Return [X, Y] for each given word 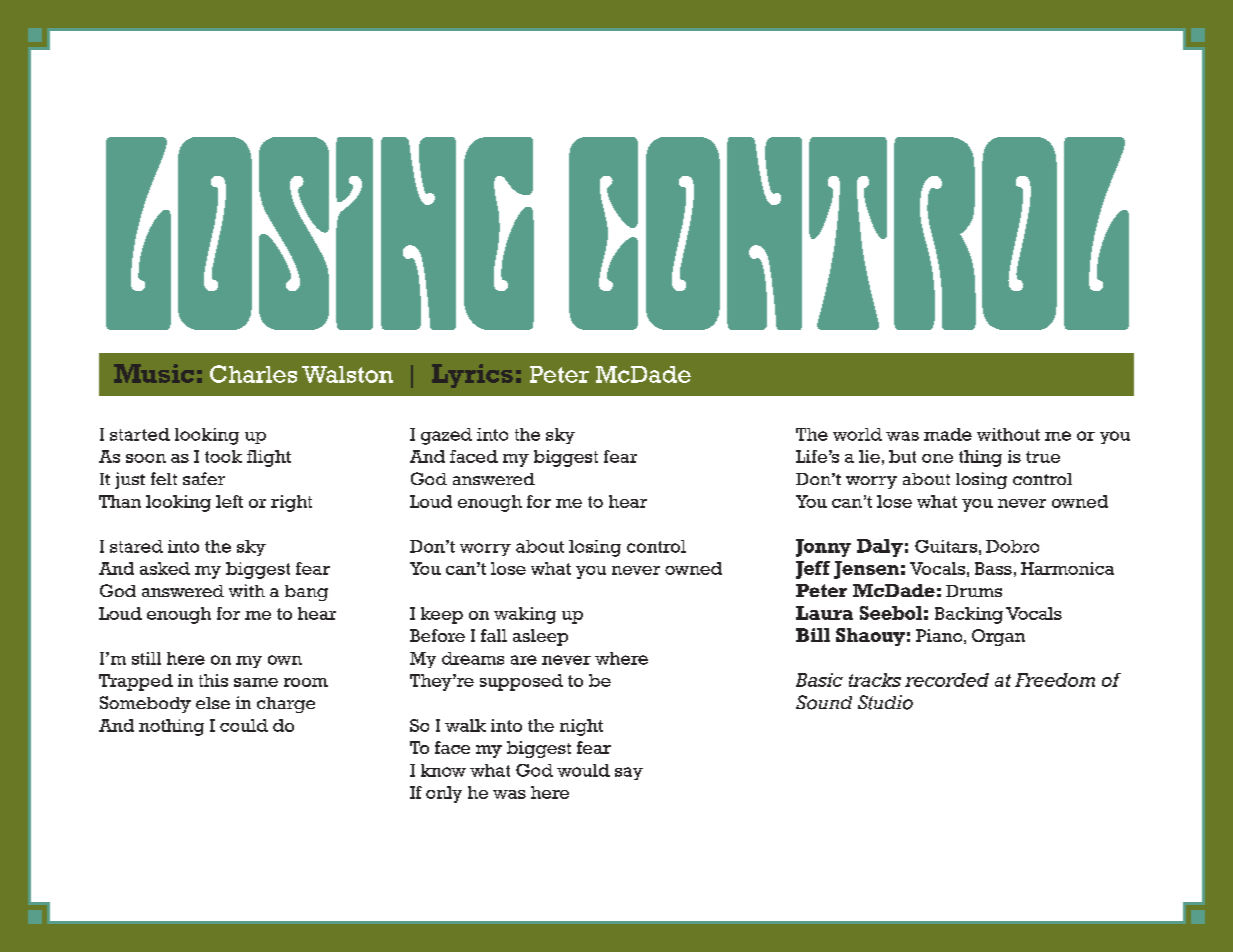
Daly [880, 548]
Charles [253, 374]
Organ [998, 637]
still [146, 658]
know [443, 770]
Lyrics [472, 376]
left [229, 501]
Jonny [823, 548]
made [948, 434]
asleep [540, 637]
